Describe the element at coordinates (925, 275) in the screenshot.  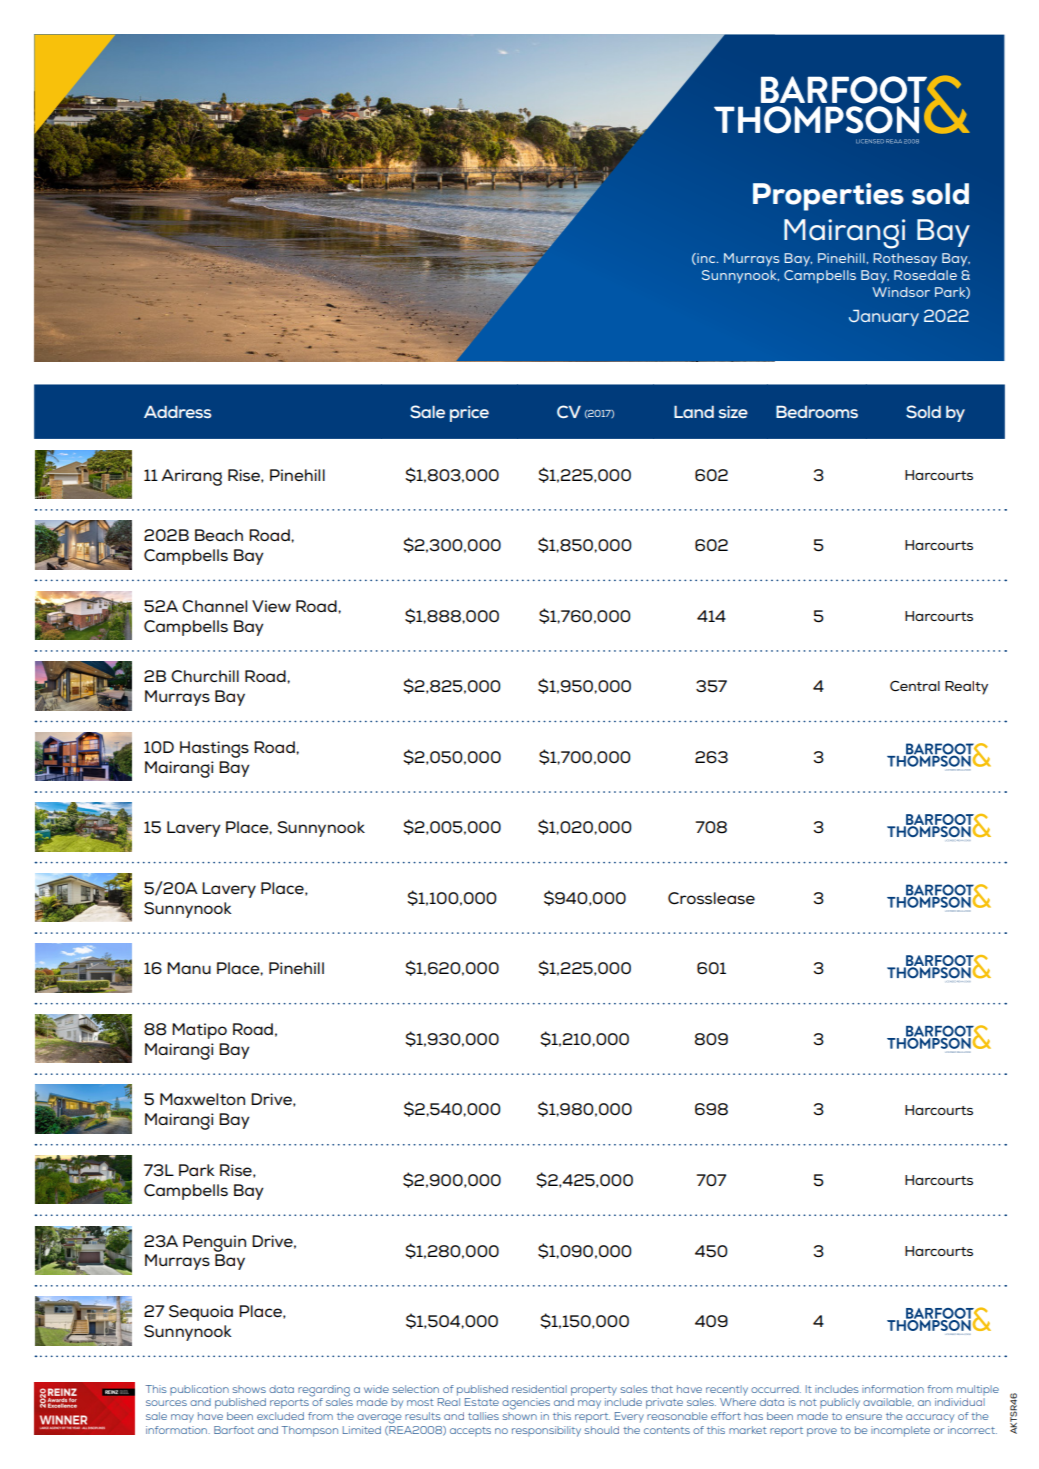
I see `Rosedale` at that location.
